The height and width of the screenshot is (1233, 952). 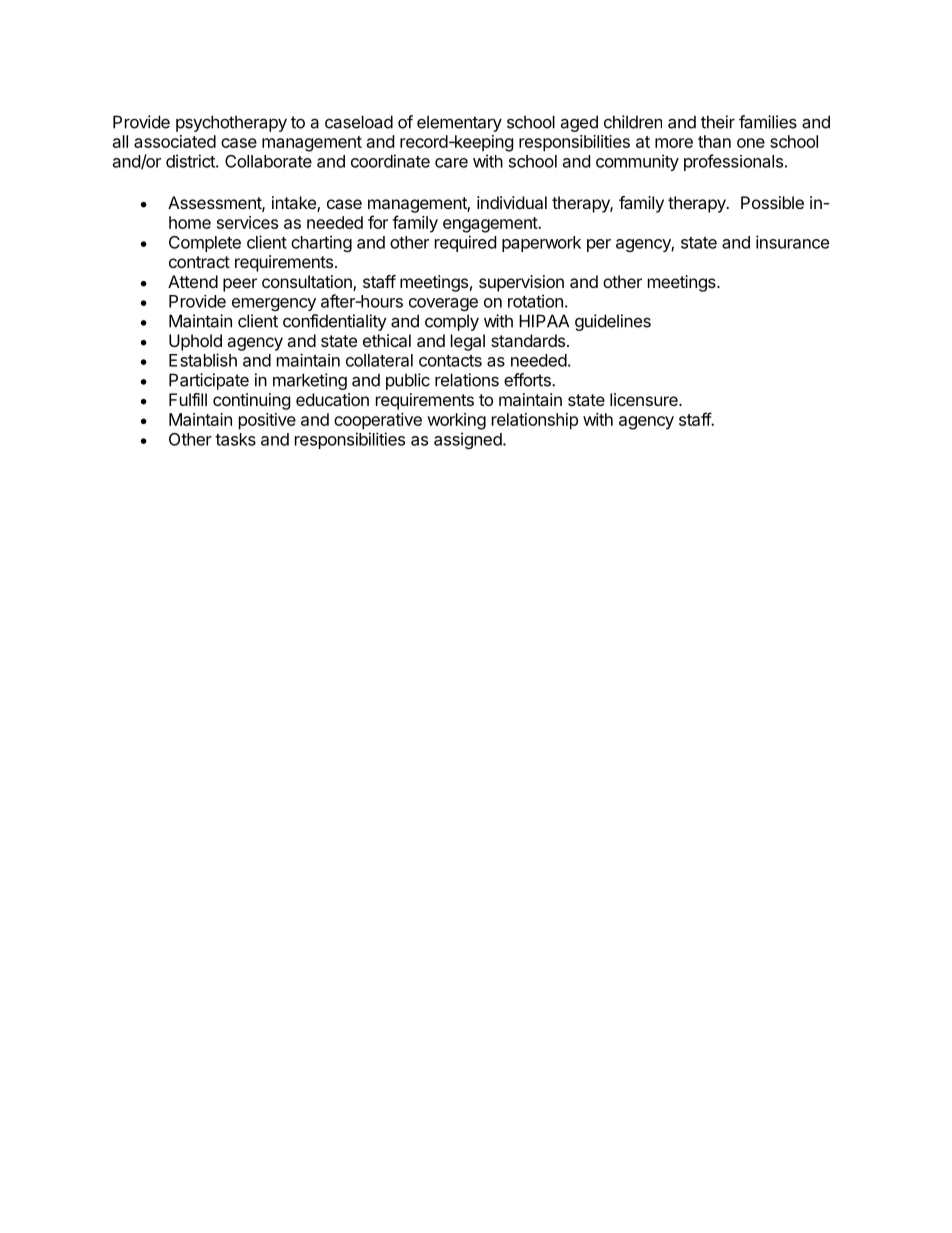 I want to click on associated, so click(x=175, y=141).
